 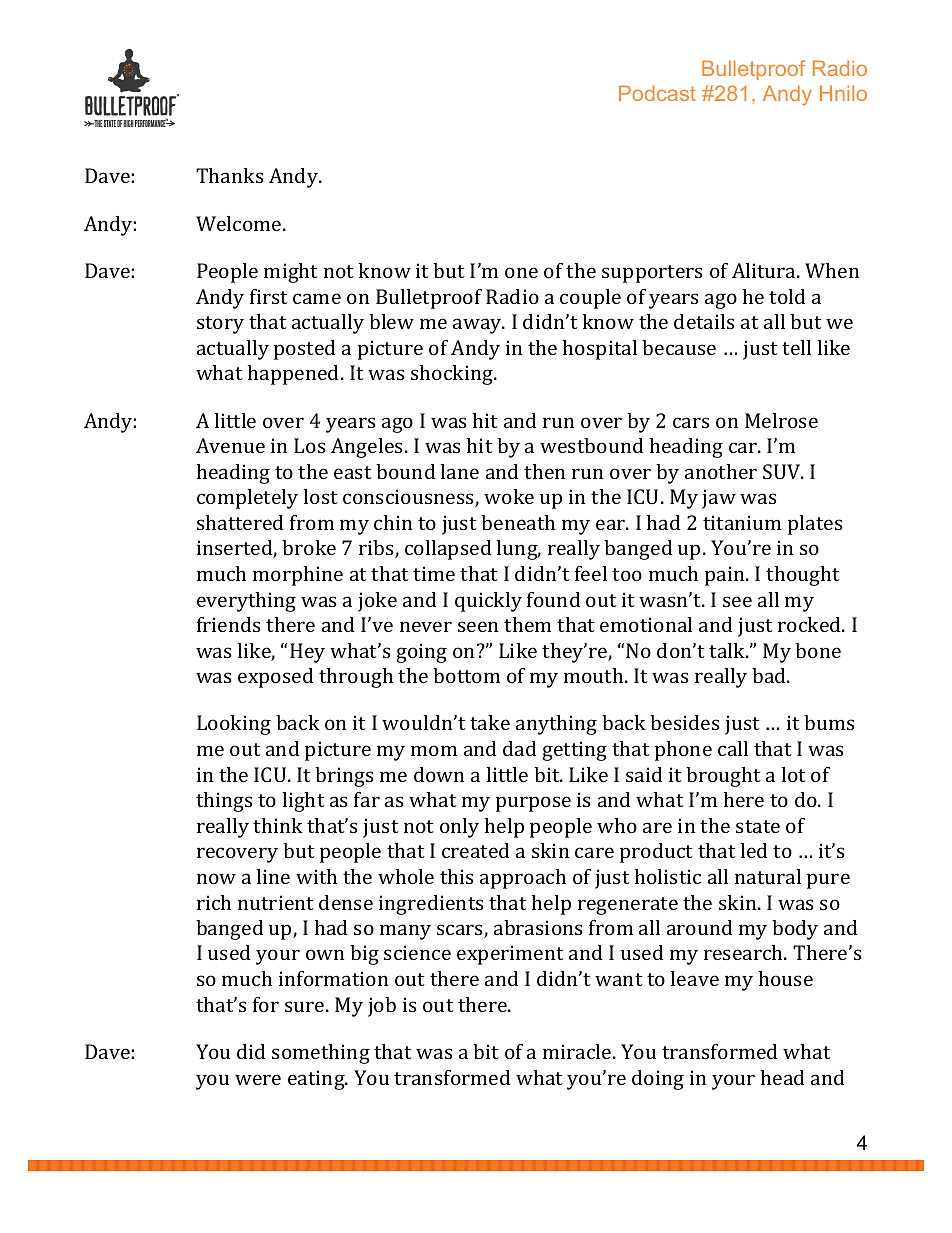 What do you see at coordinates (230, 175) in the screenshot?
I see `Thanks` at bounding box center [230, 175].
